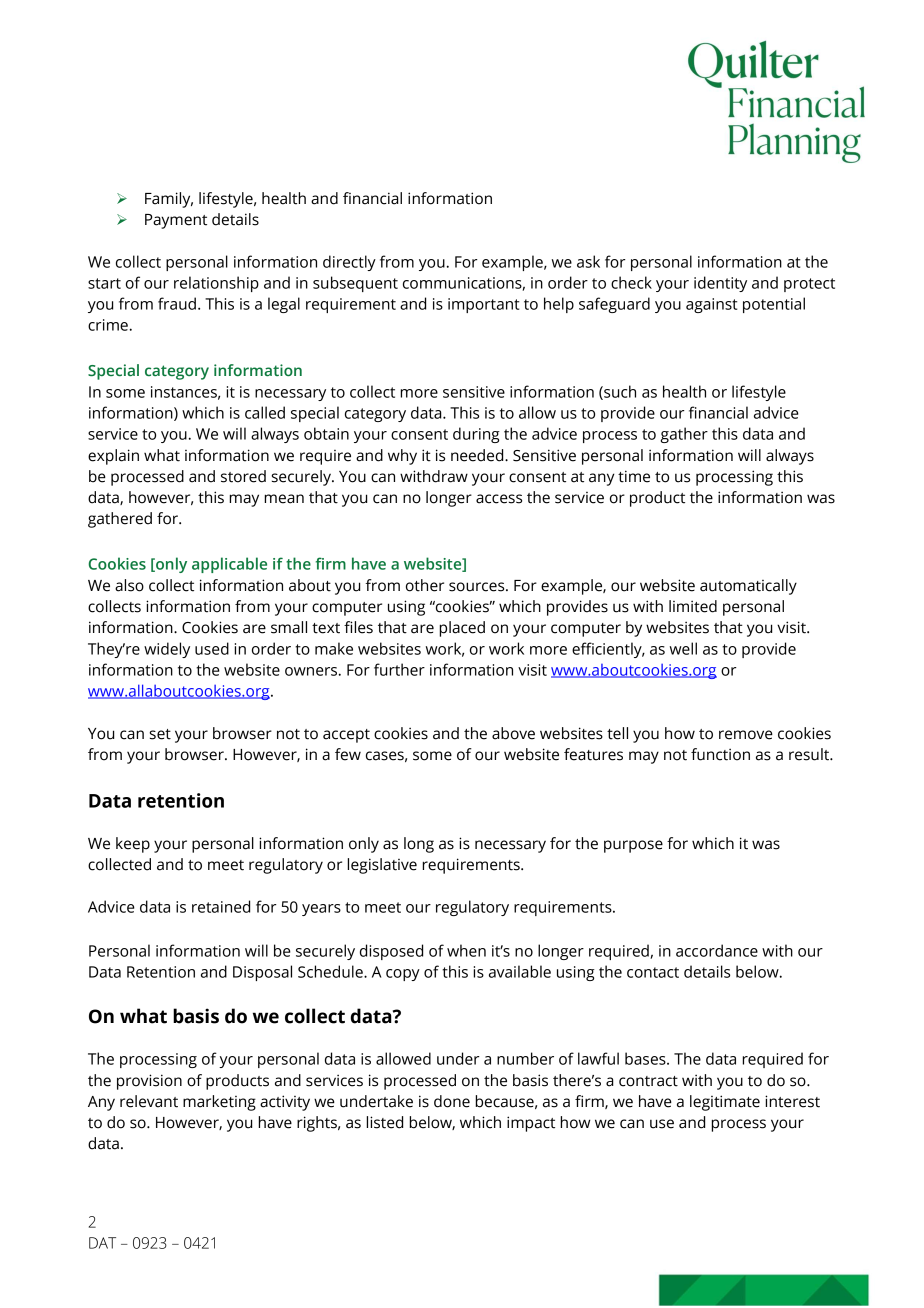  Describe the element at coordinates (499, 499) in the document. I see `access` at that location.
